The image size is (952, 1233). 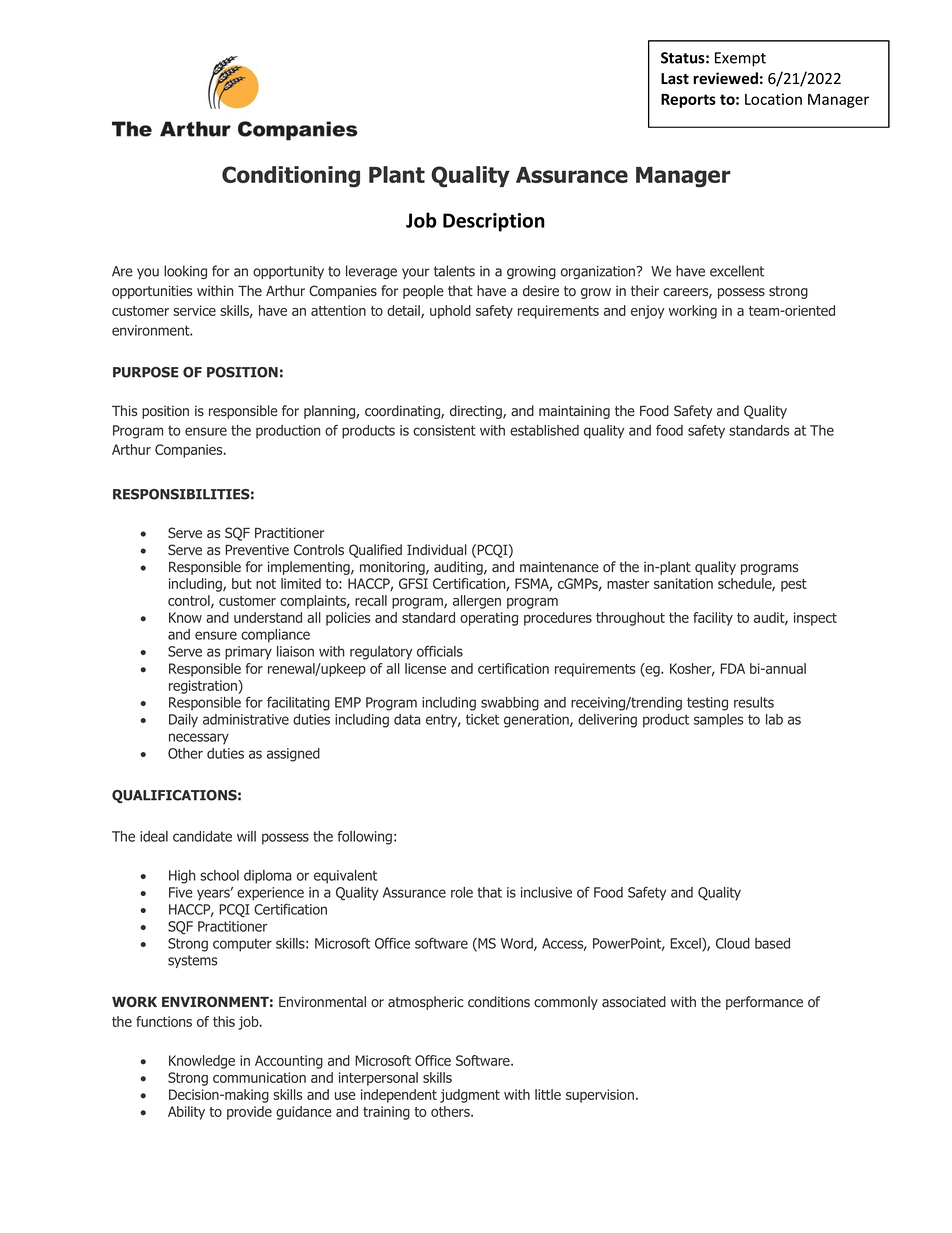 What do you see at coordinates (291, 177) in the screenshot?
I see `Conditioning` at bounding box center [291, 177].
